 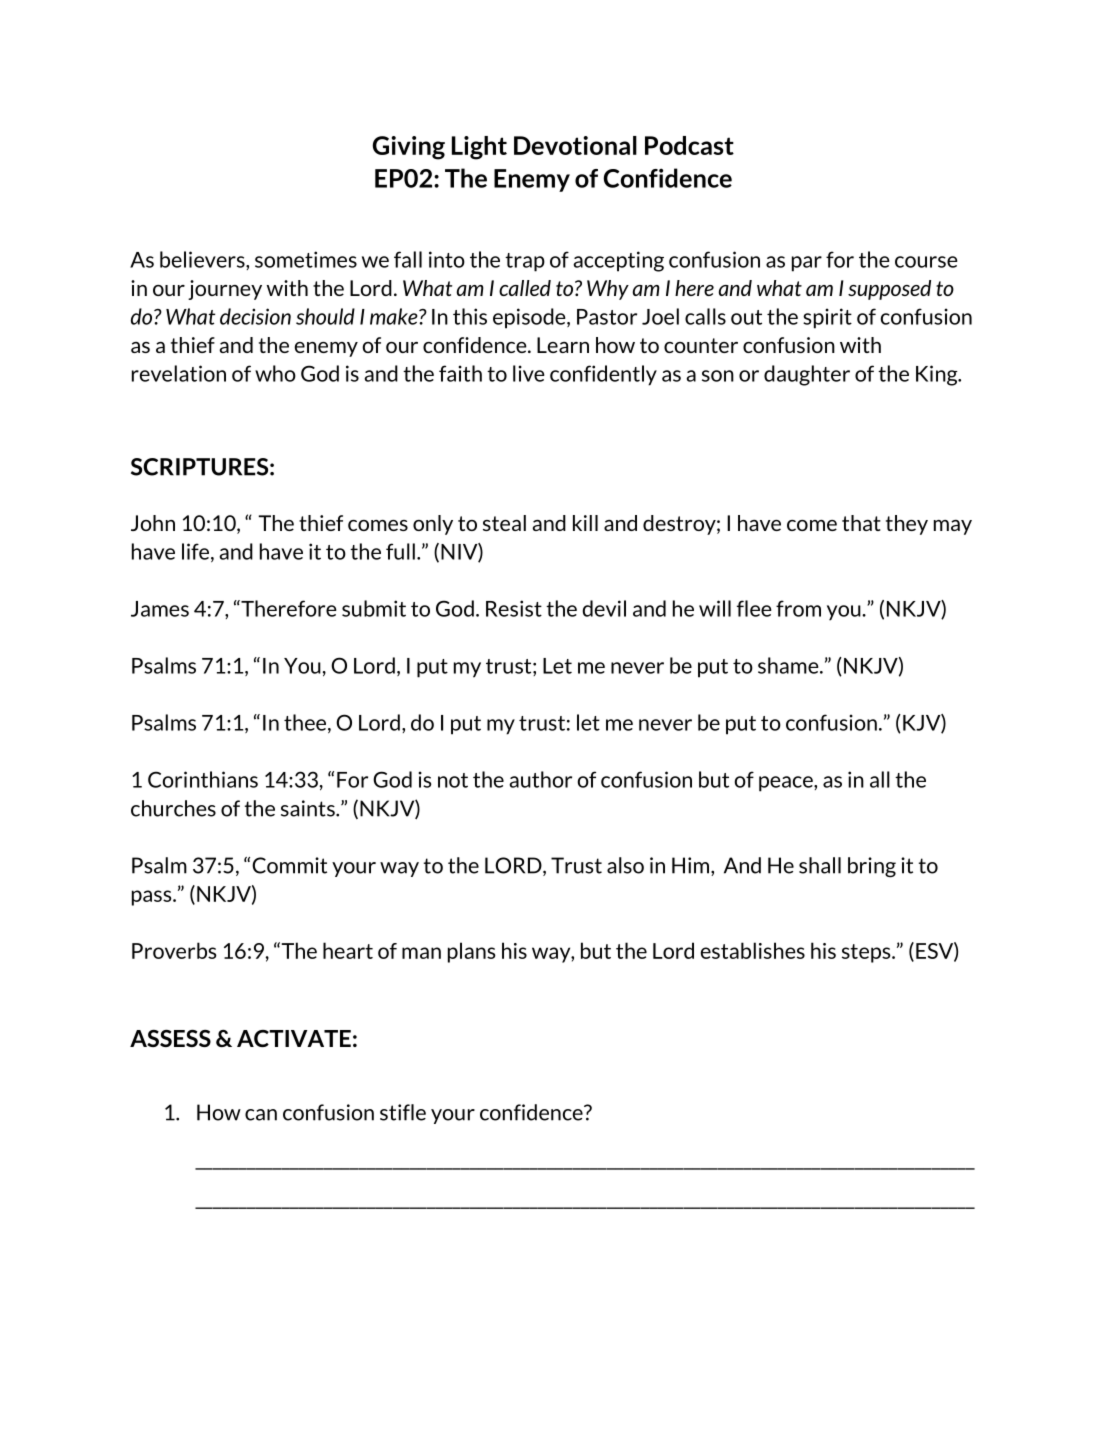 What do you see at coordinates (787, 784) in the screenshot?
I see `peace` at bounding box center [787, 784].
